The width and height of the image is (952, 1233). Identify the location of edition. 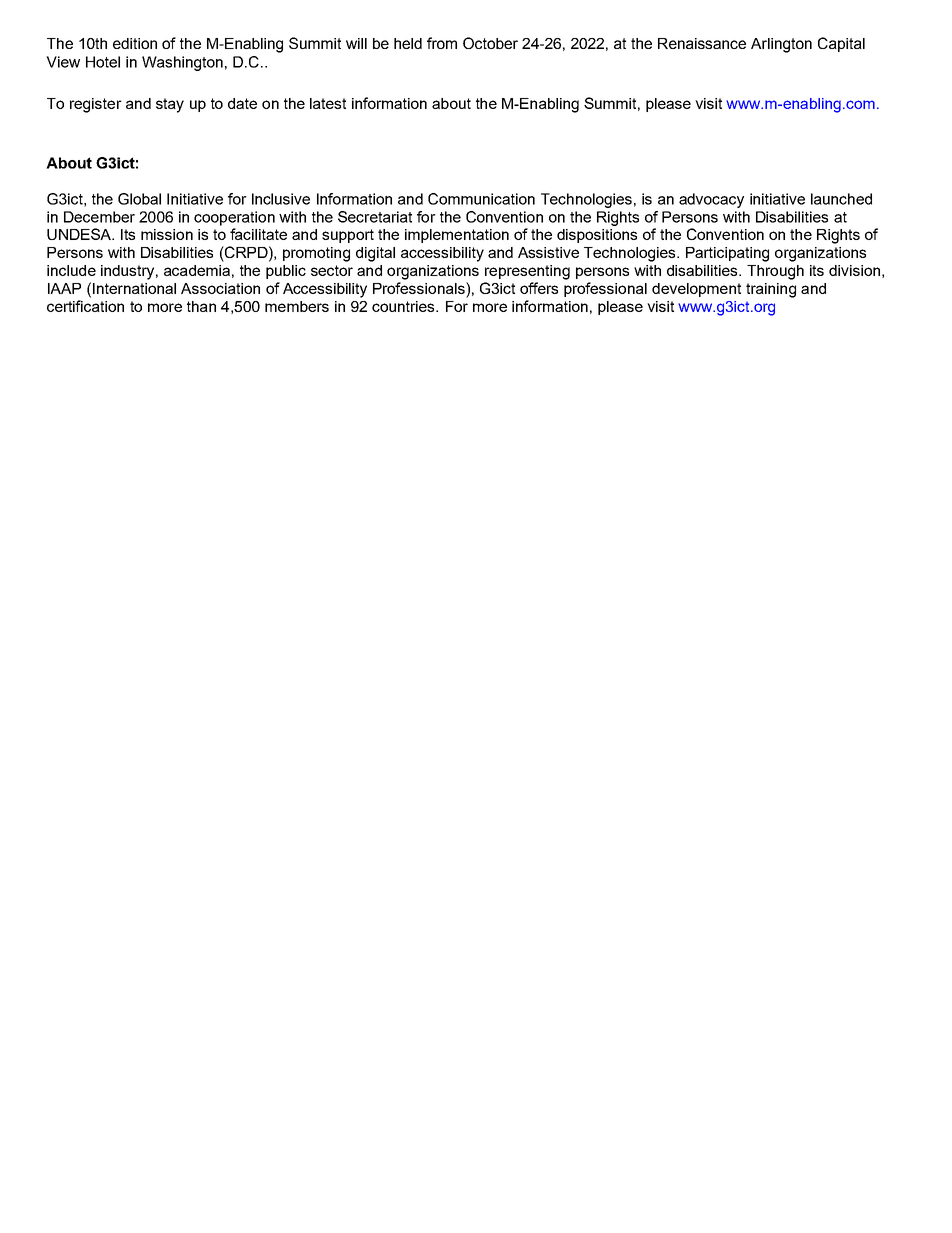
(135, 43).
